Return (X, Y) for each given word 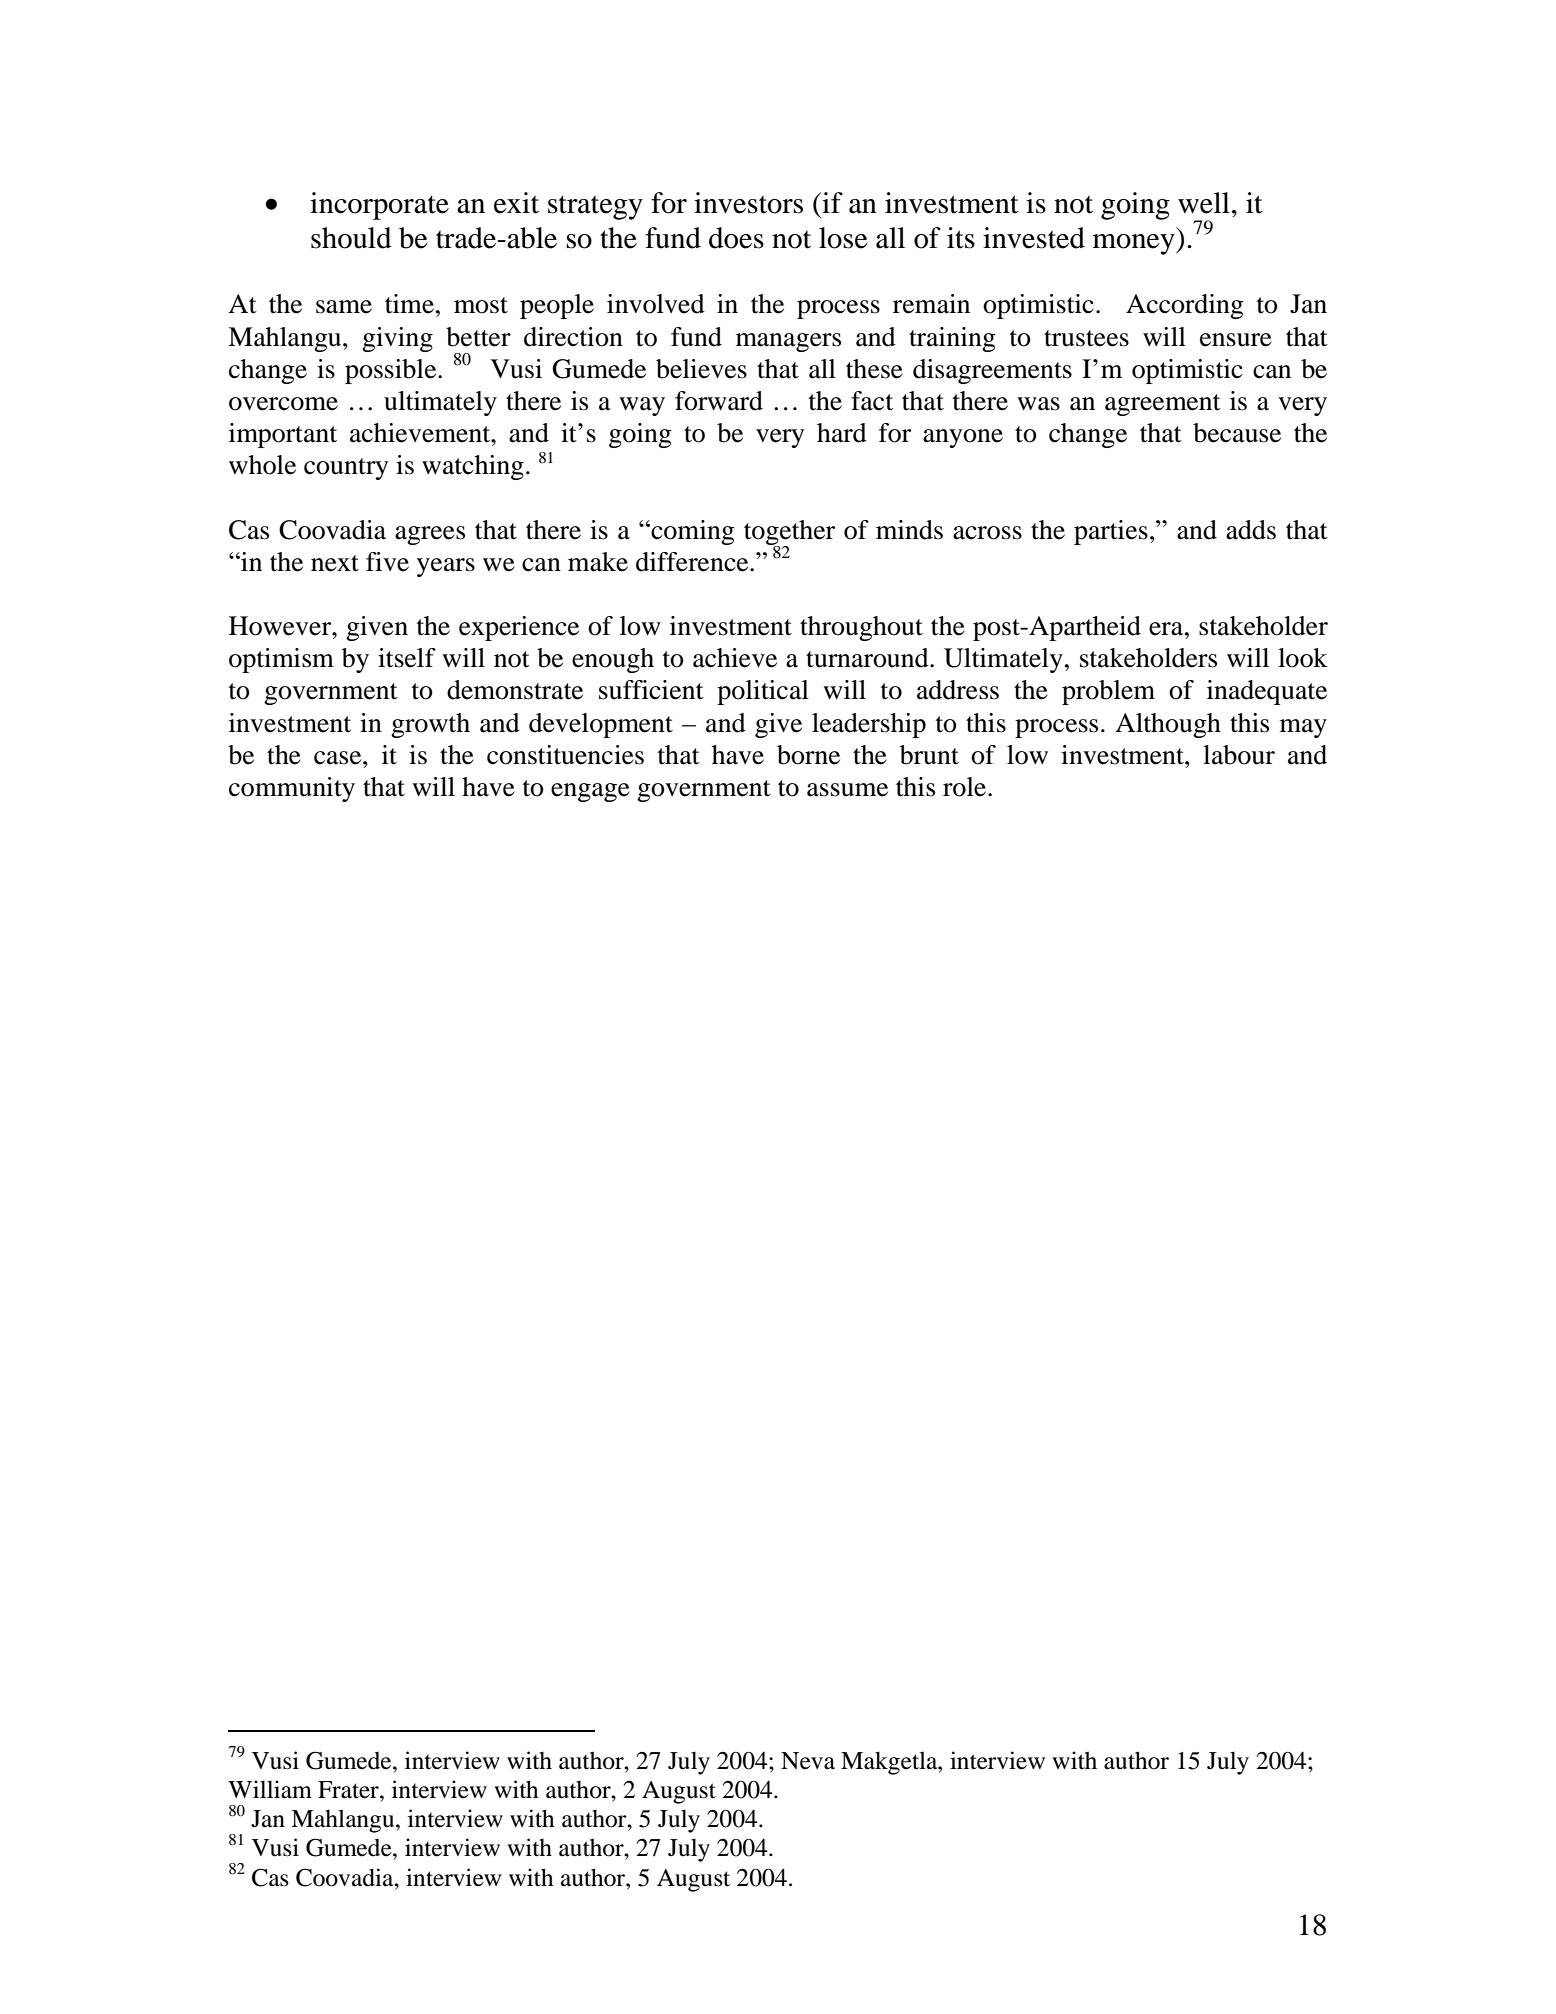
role (966, 787)
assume (847, 790)
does (736, 238)
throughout (861, 628)
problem (1108, 692)
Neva (808, 1761)
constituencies (565, 755)
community (292, 789)
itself (407, 658)
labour (1239, 755)
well (1204, 203)
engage (590, 792)
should (351, 238)
